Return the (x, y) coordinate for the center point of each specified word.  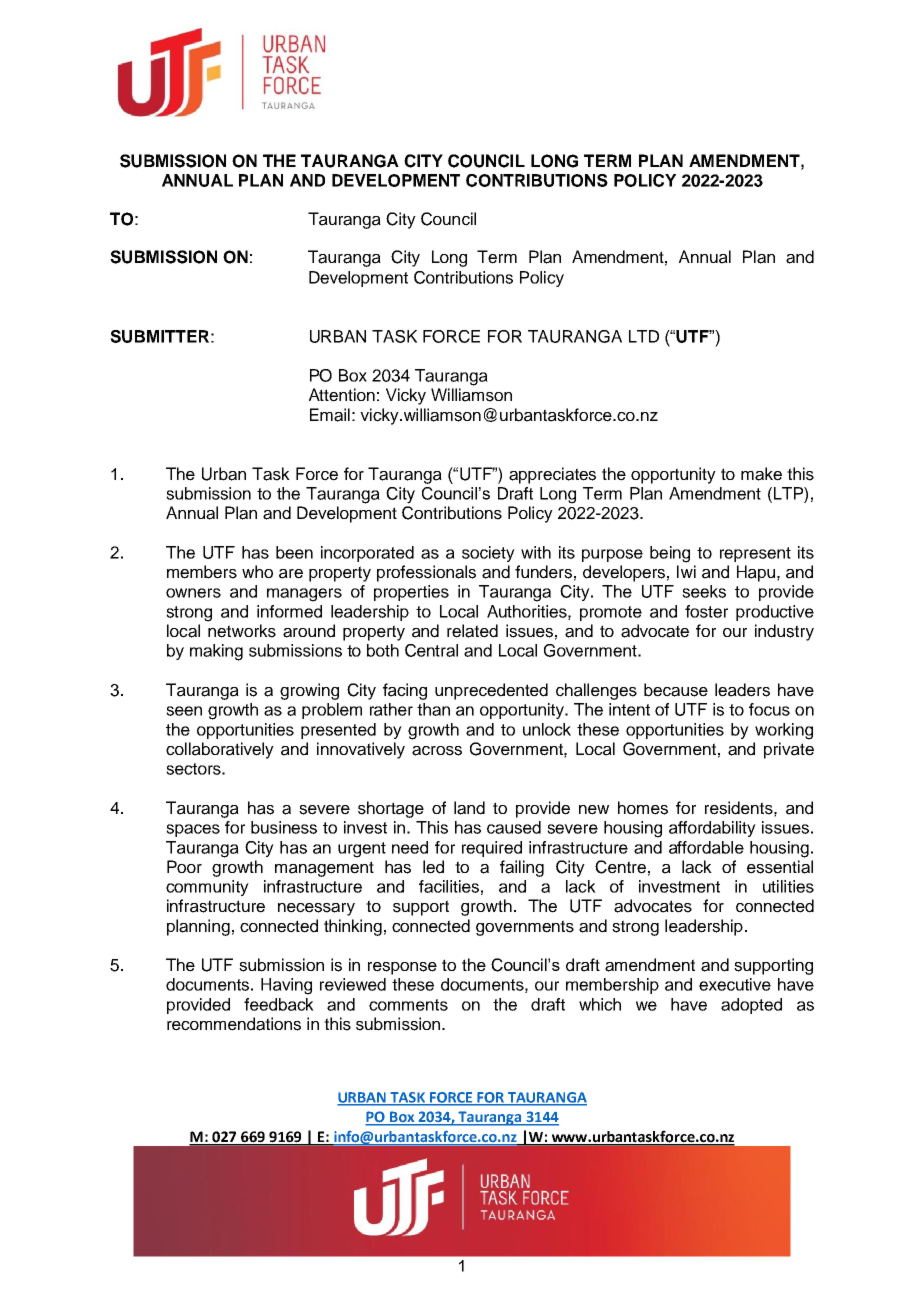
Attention (342, 395)
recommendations (234, 1024)
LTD (644, 336)
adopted (751, 1006)
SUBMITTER (159, 336)
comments (408, 1005)
